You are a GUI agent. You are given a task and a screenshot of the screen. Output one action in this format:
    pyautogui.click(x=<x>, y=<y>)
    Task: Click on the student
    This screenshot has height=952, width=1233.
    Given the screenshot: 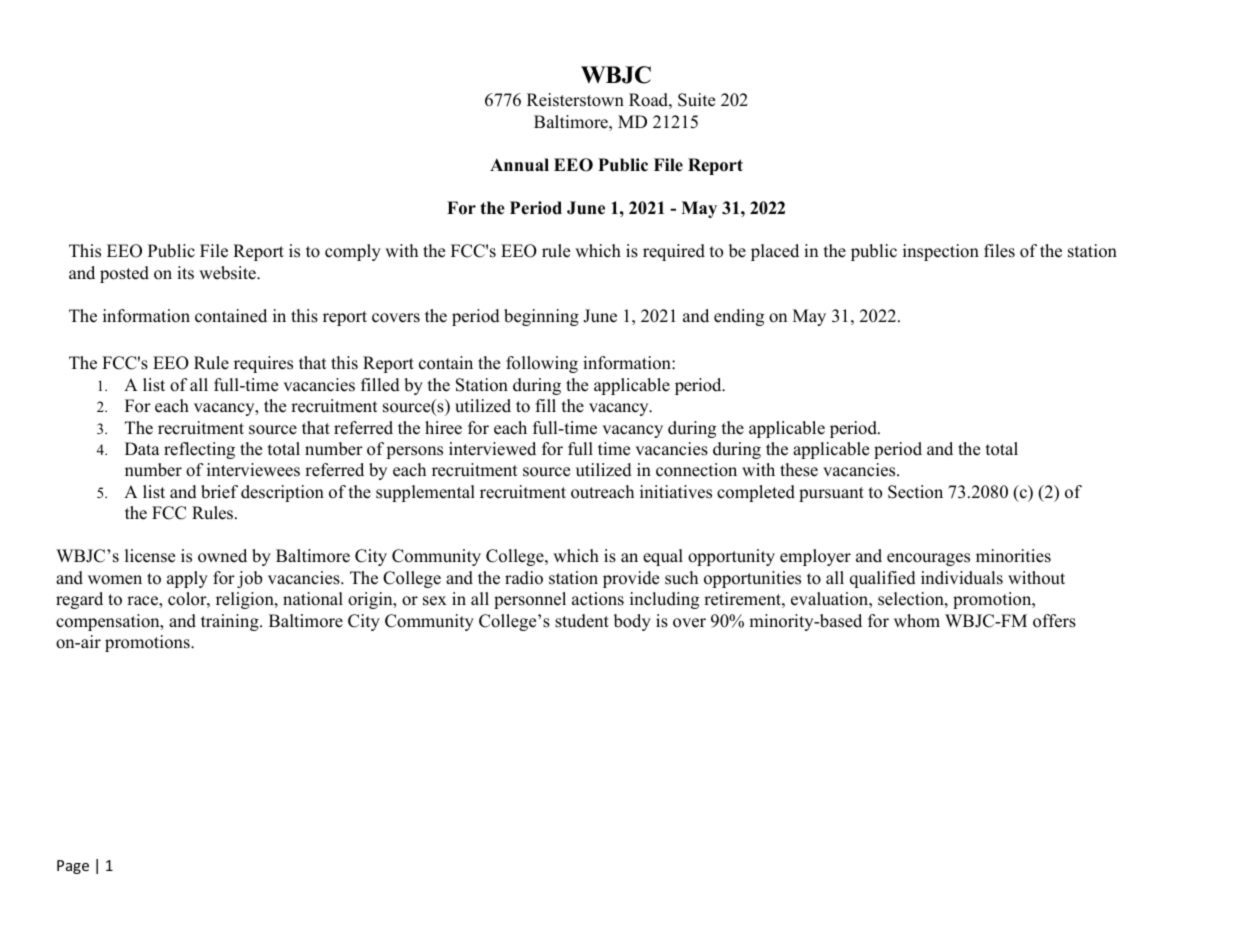 What is the action you would take?
    pyautogui.click(x=582, y=621)
